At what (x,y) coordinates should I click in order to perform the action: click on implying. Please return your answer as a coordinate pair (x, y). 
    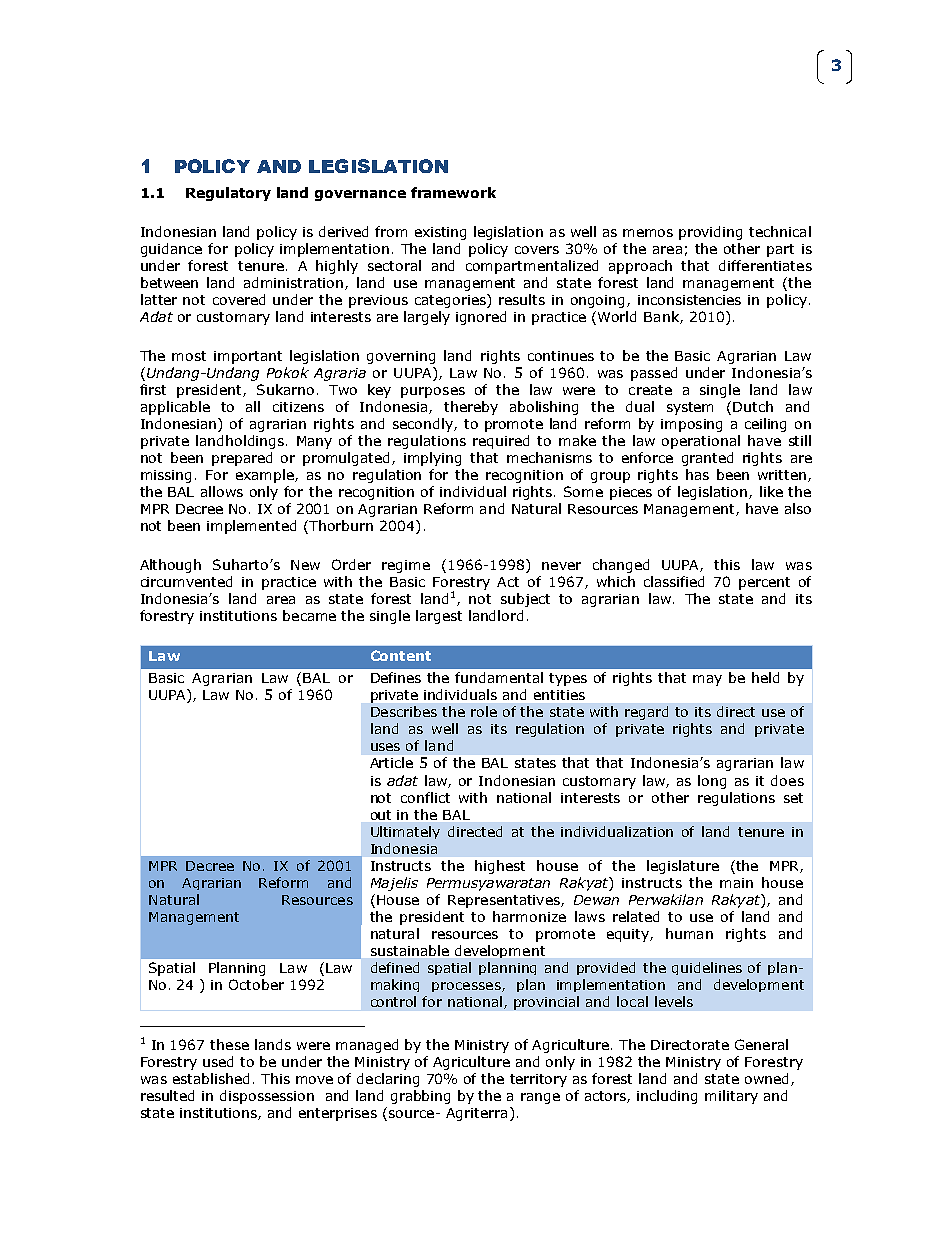
    Looking at the image, I should click on (432, 459).
